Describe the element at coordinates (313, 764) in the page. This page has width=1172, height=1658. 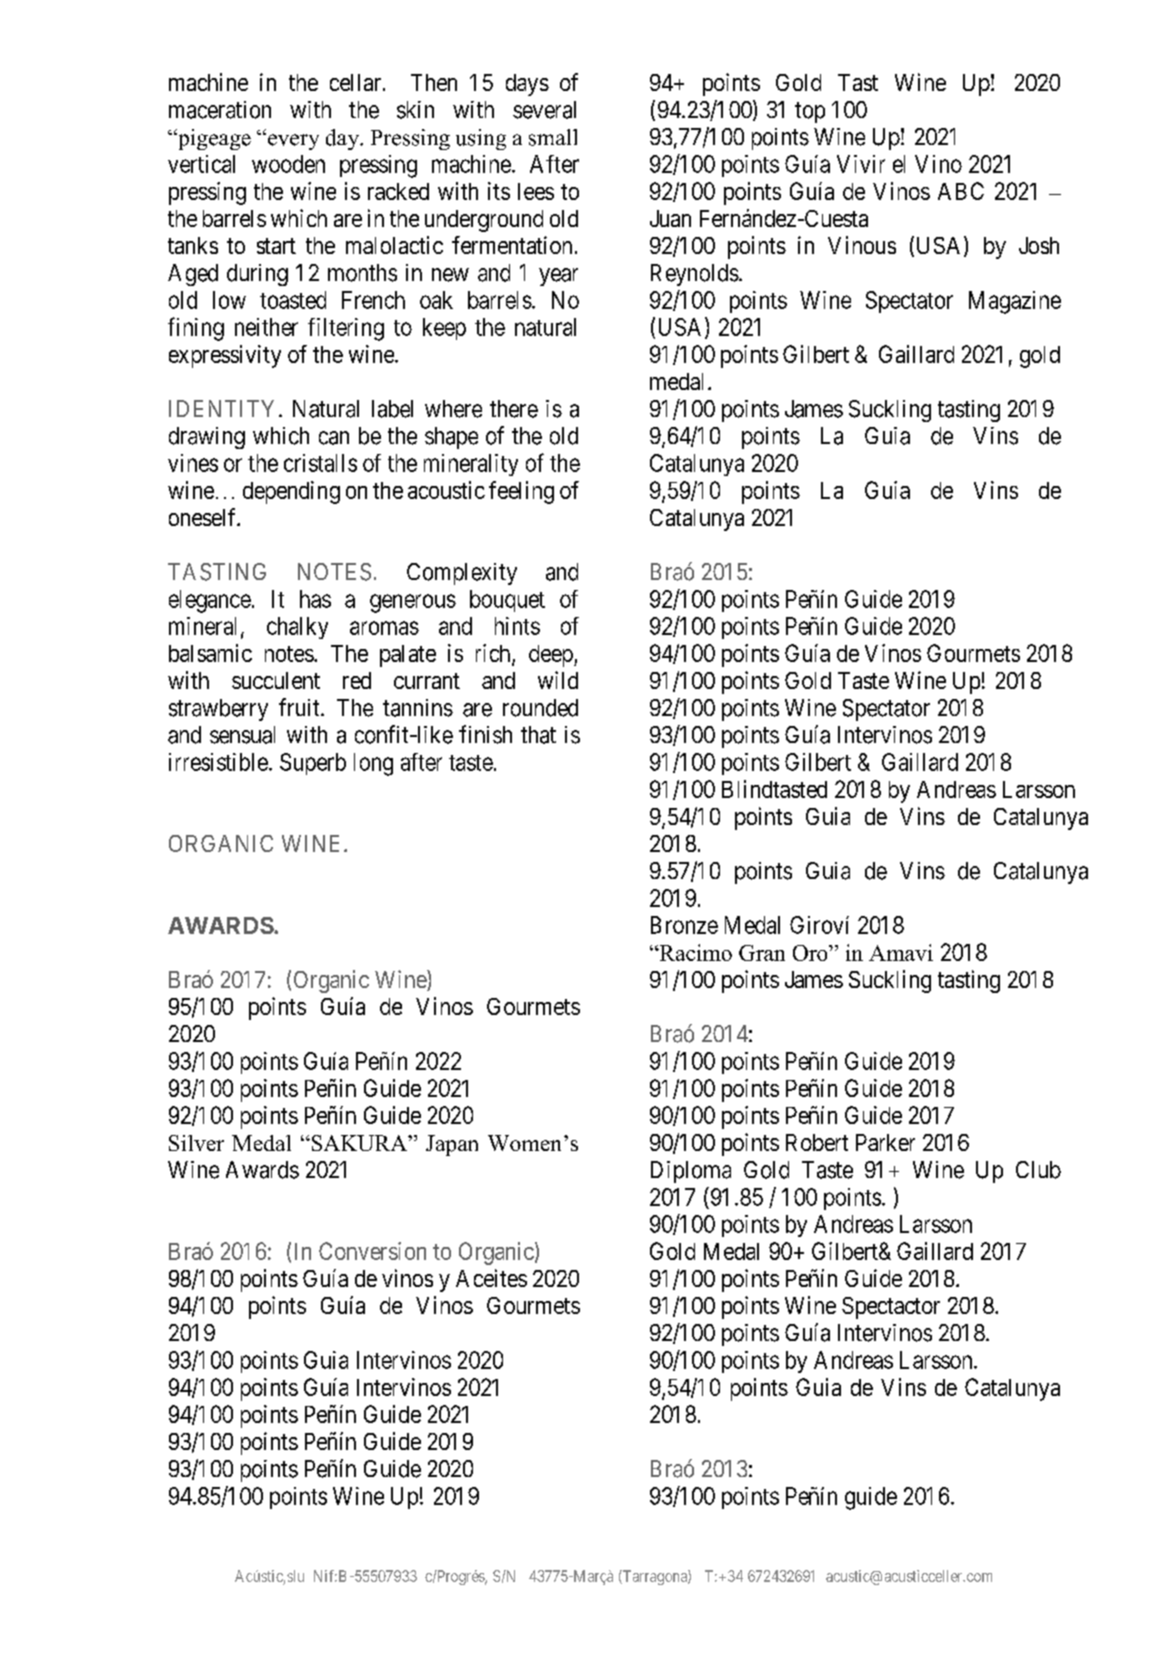
I see `Superb` at that location.
